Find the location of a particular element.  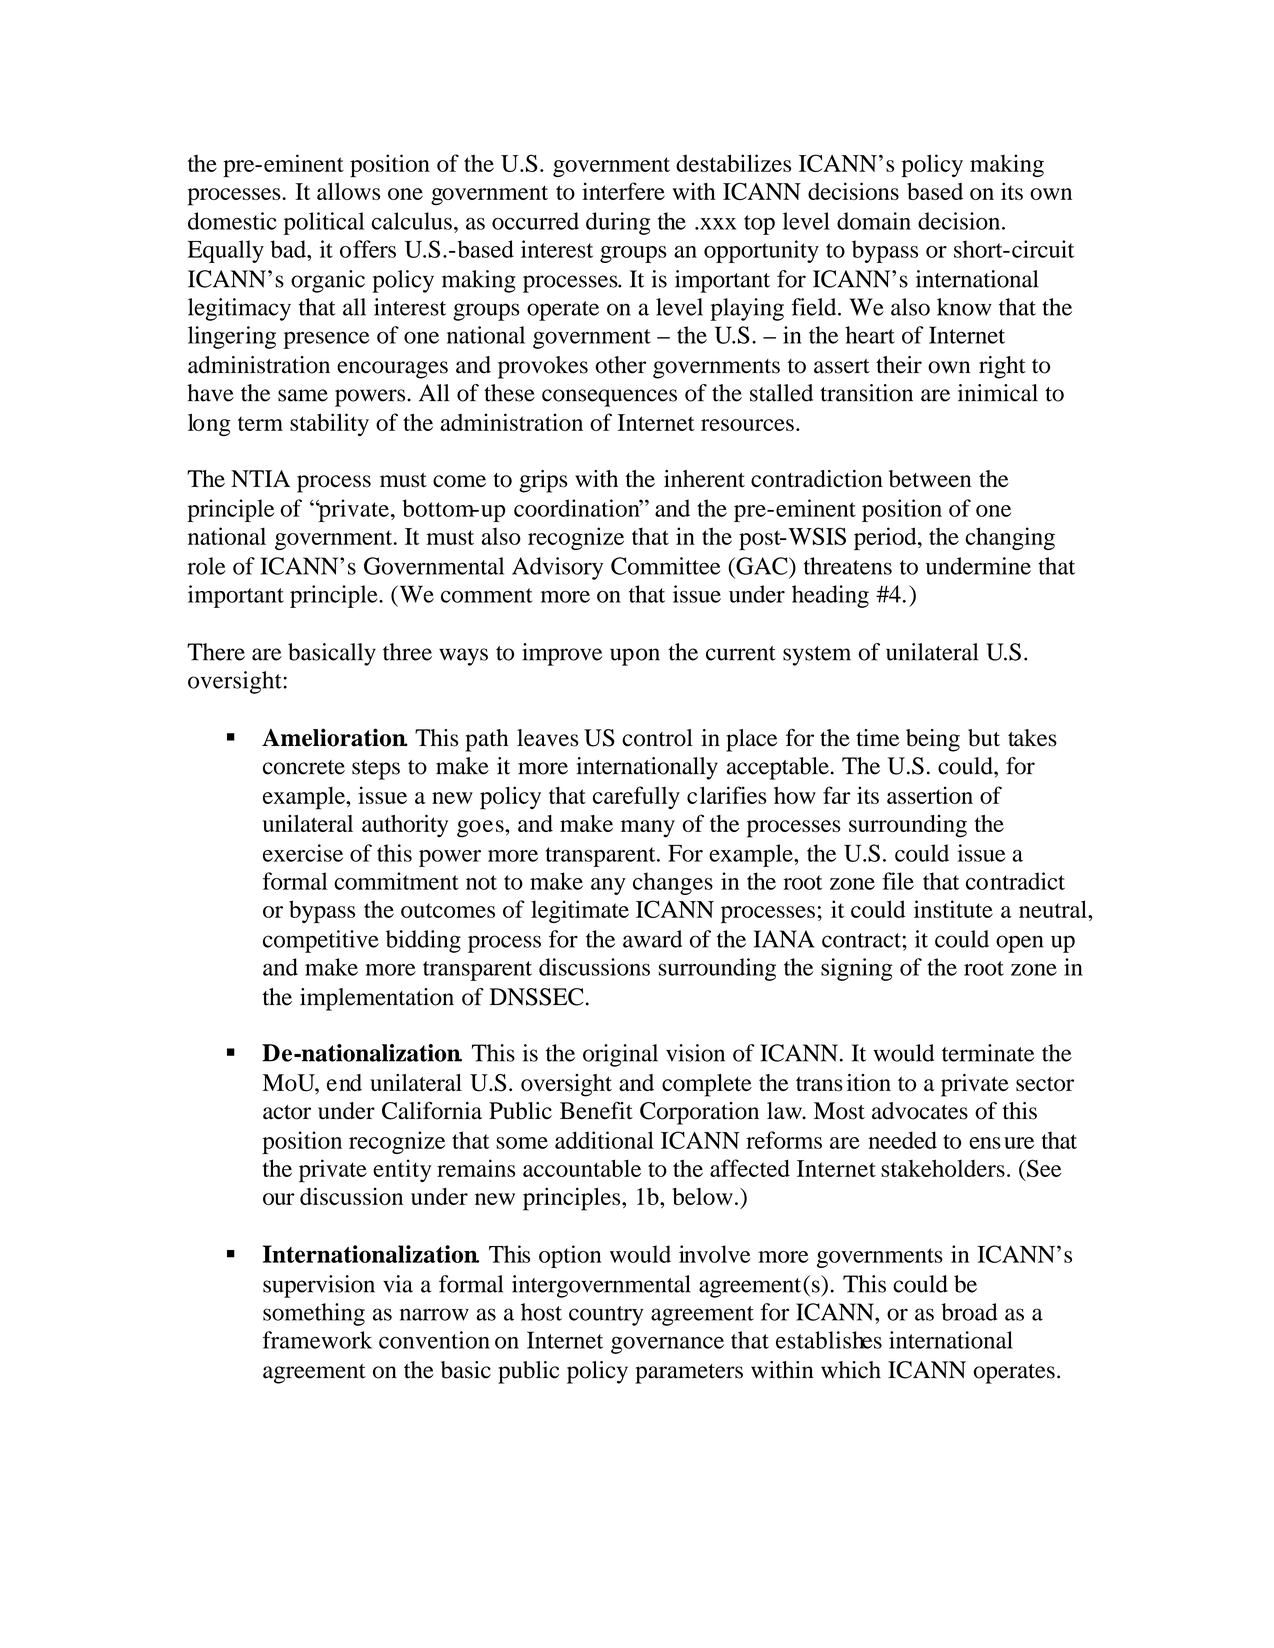

open is located at coordinates (1020, 944).
